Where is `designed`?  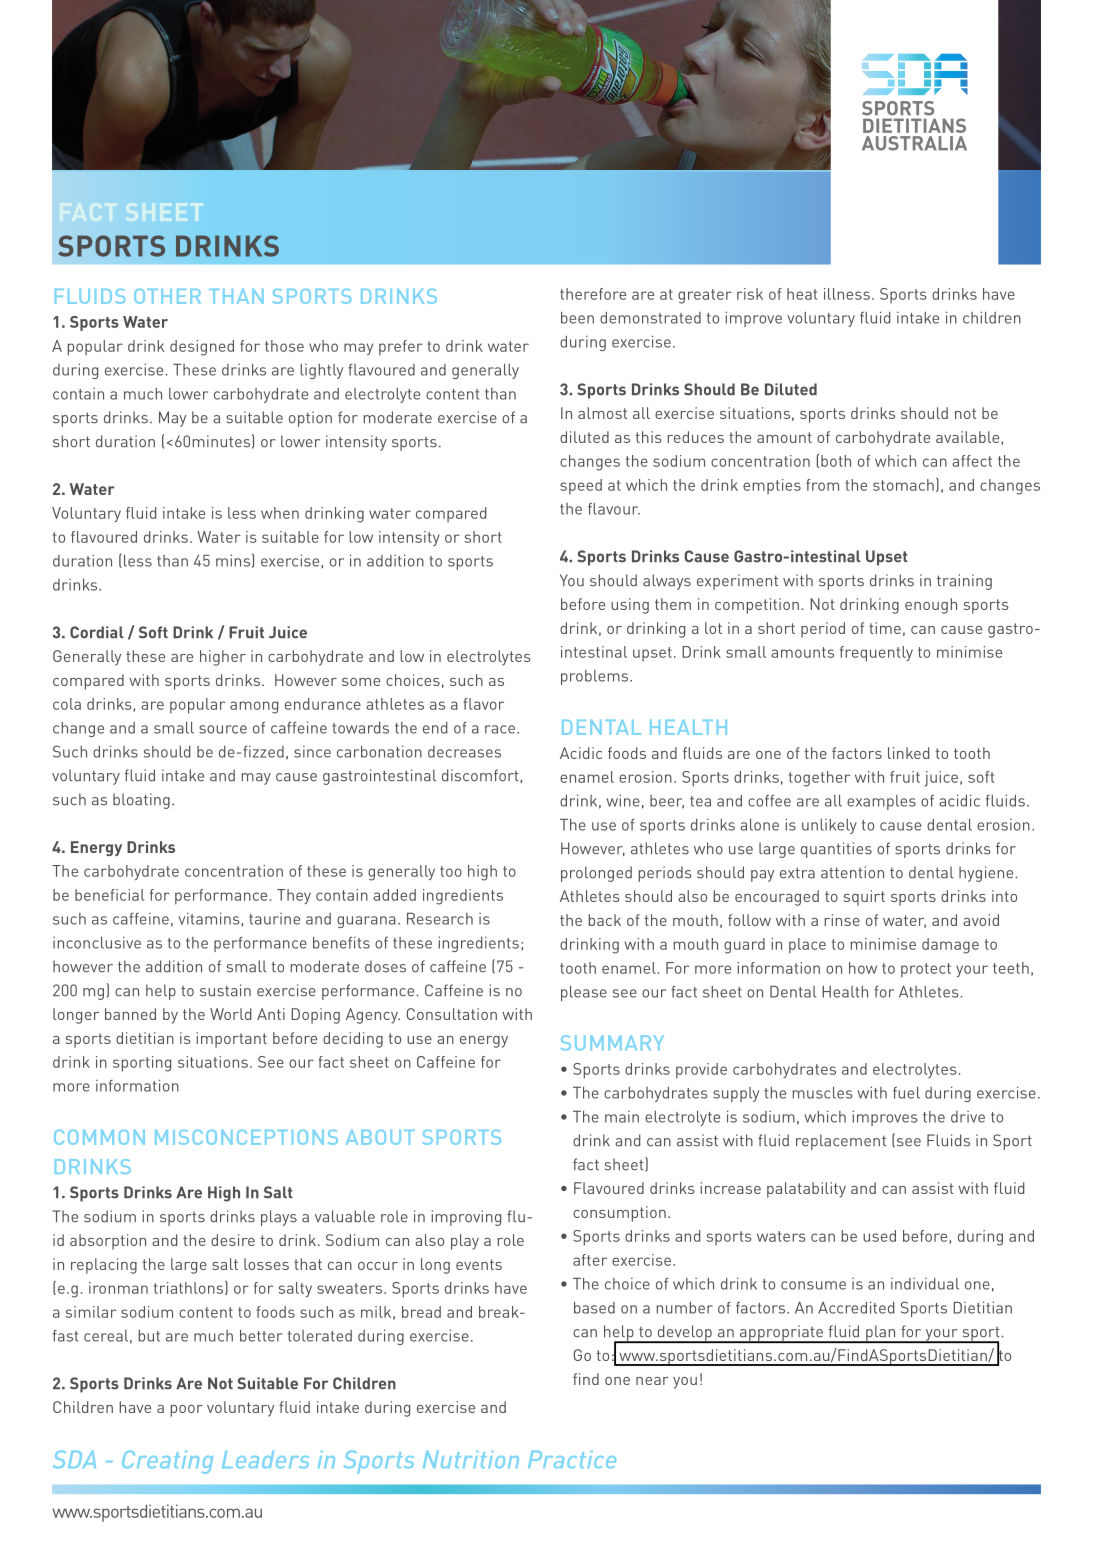
designed is located at coordinates (202, 348).
